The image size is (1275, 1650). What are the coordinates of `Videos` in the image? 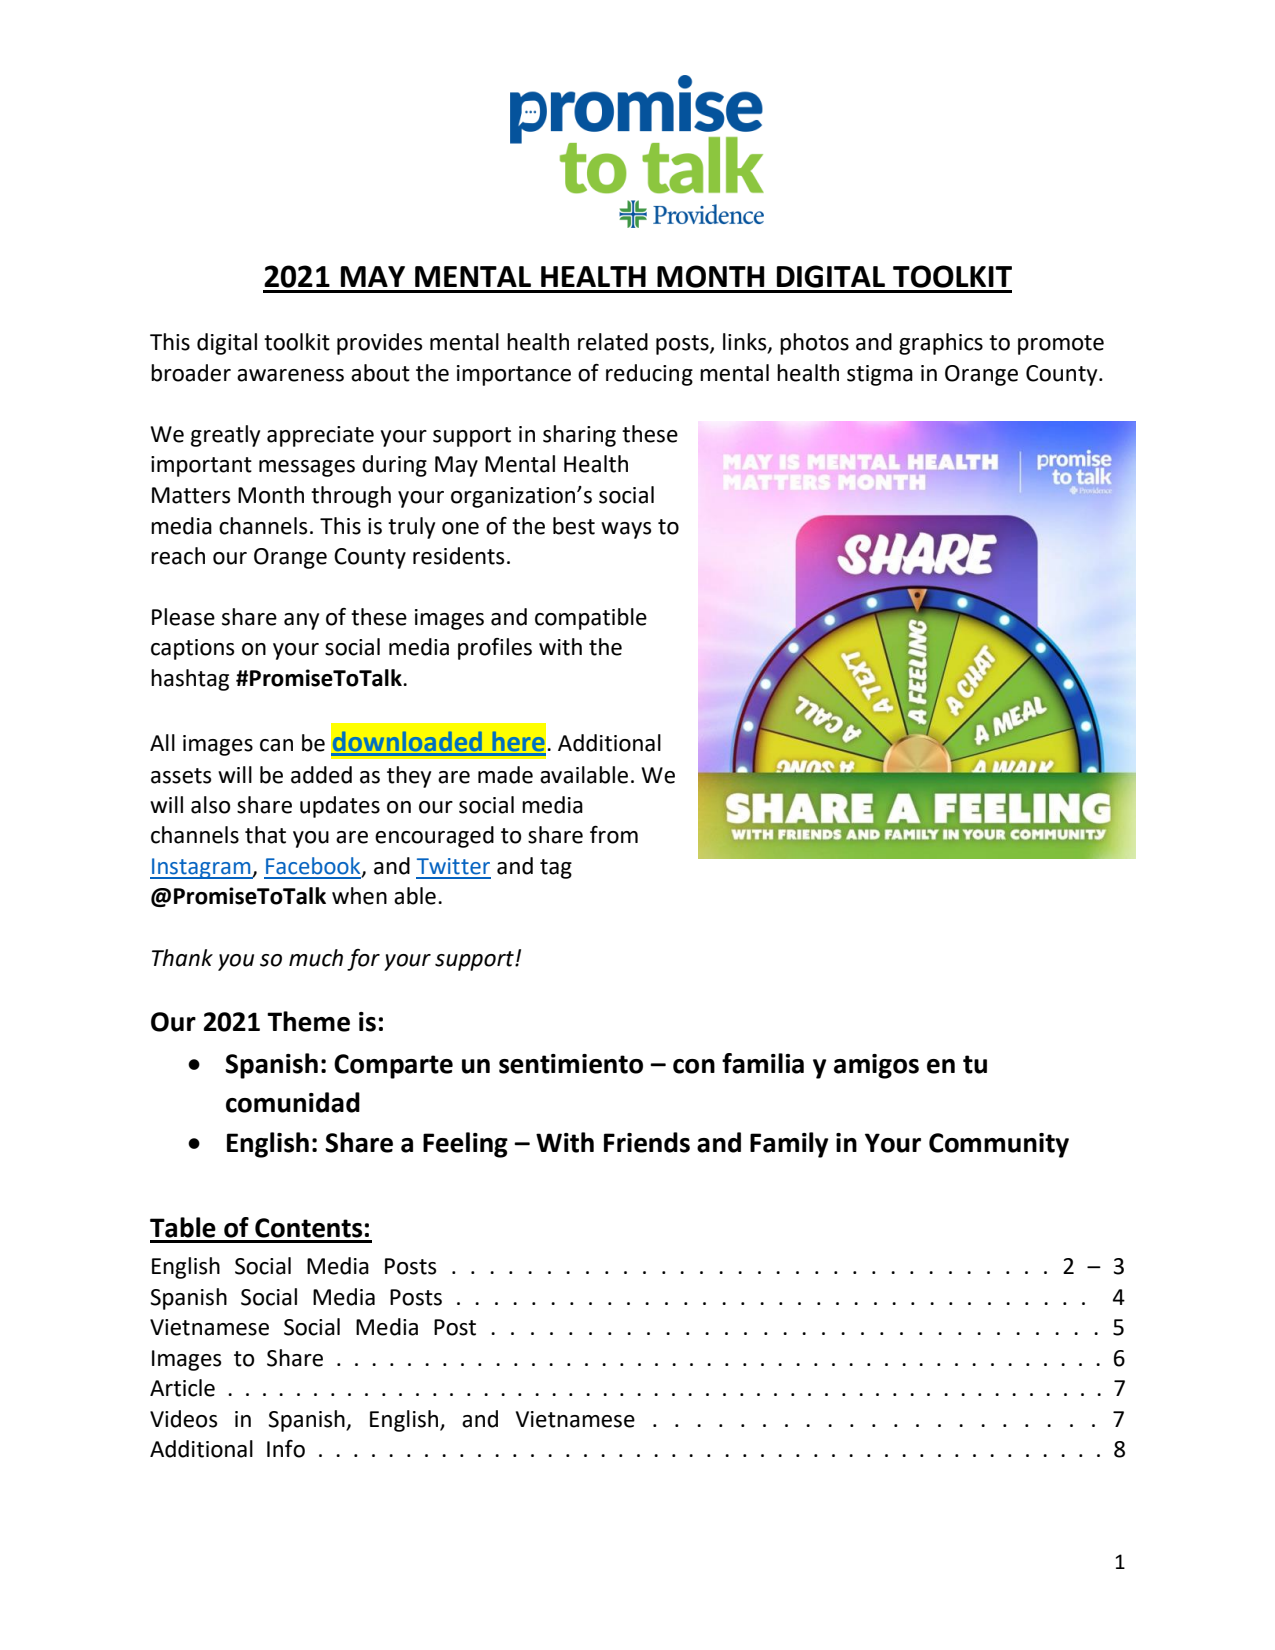 It's located at (184, 1419).
